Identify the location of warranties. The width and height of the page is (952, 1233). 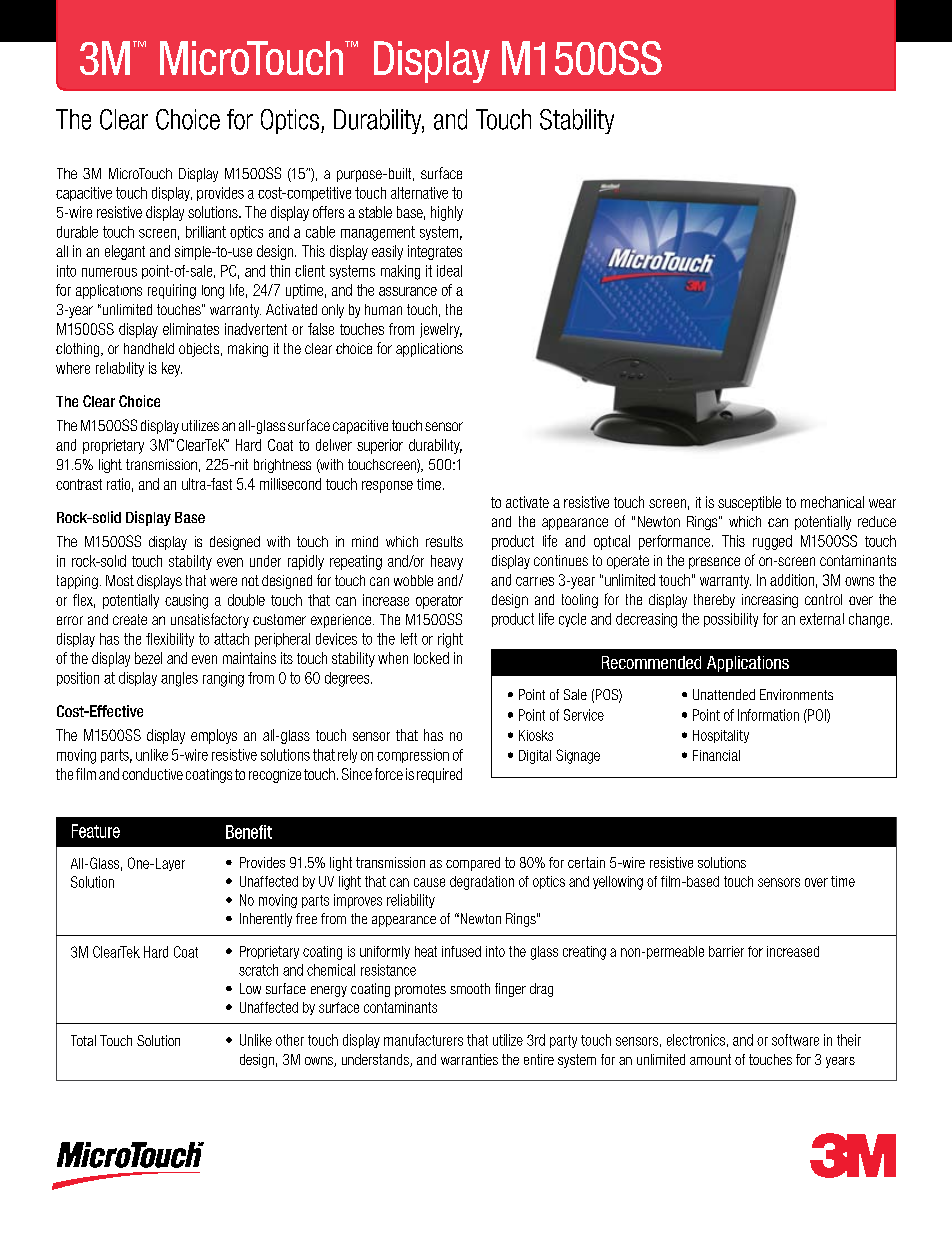
(469, 1059).
